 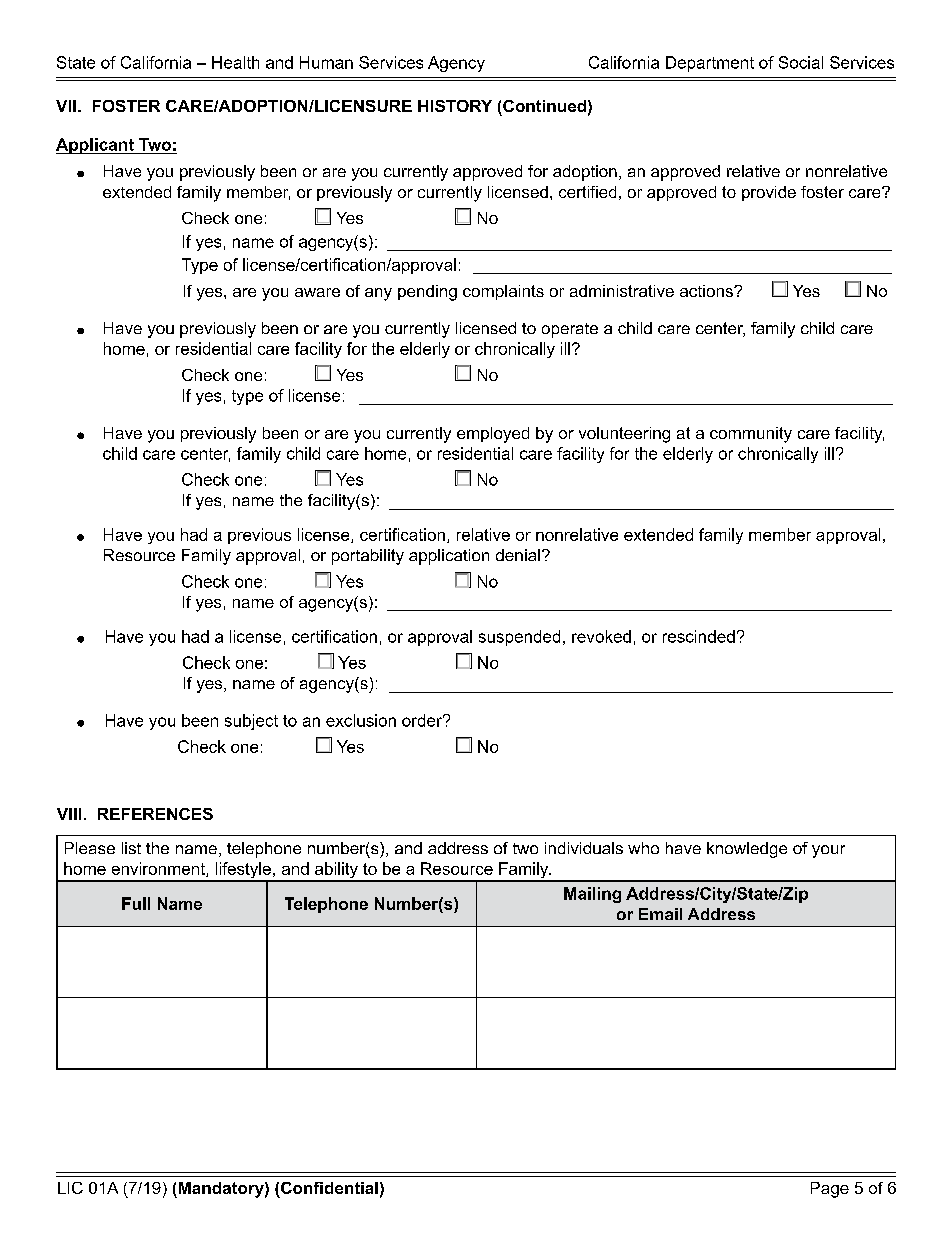 I want to click on community, so click(x=751, y=435).
